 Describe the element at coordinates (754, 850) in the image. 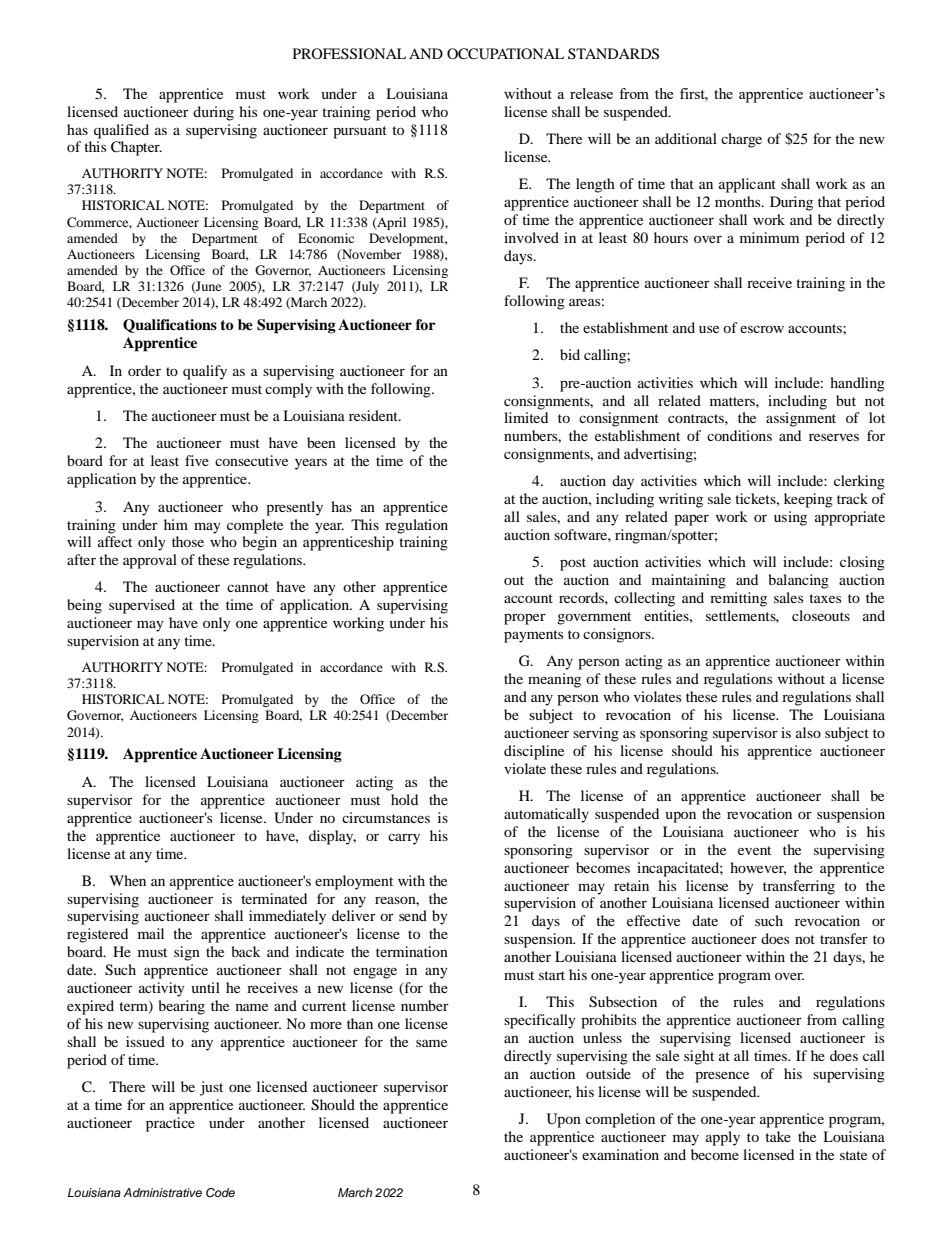

I see `event` at that location.
